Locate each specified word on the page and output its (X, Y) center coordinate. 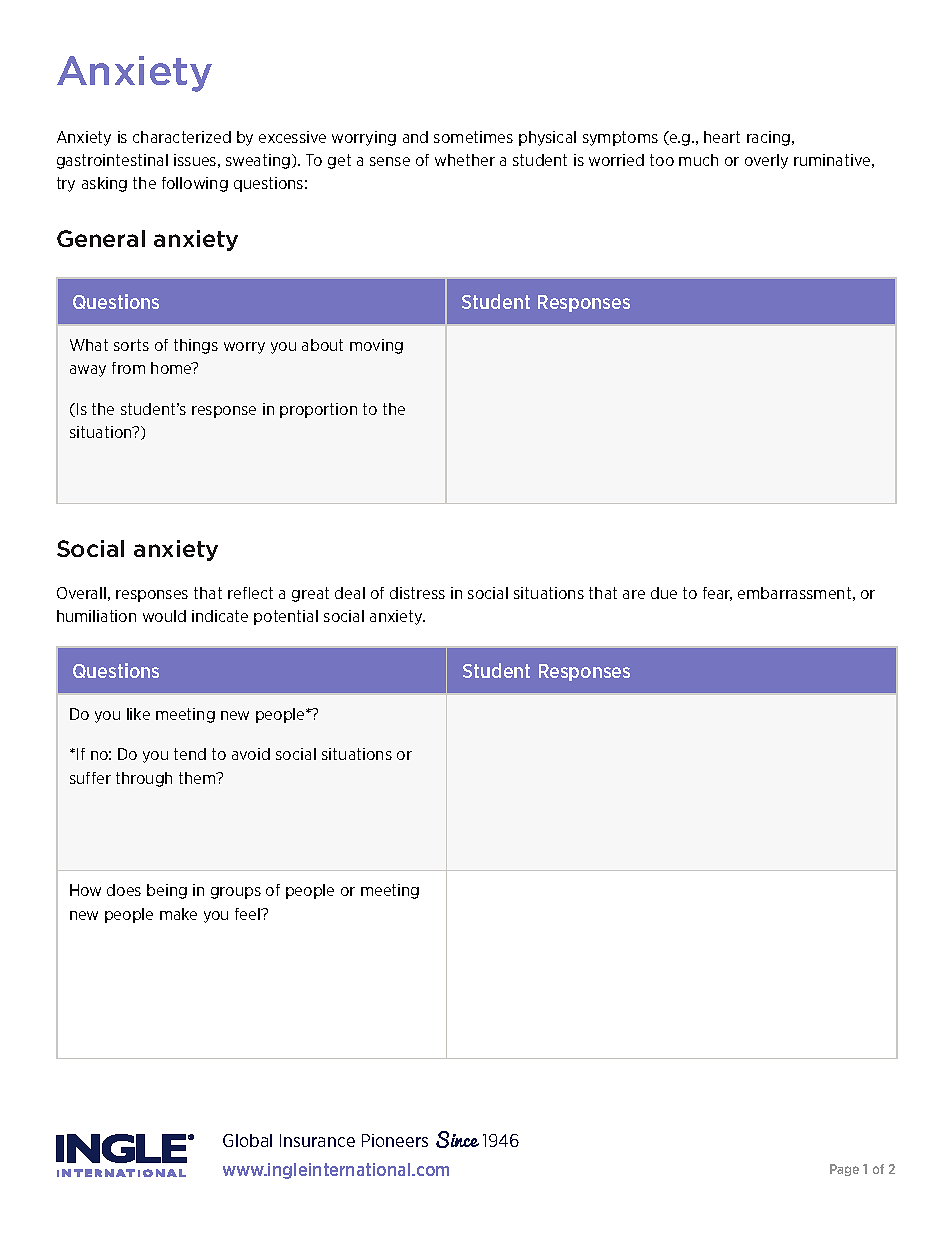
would (164, 616)
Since (457, 1139)
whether (465, 160)
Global (247, 1140)
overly (766, 161)
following (195, 184)
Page (844, 1170)
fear (717, 594)
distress (417, 593)
